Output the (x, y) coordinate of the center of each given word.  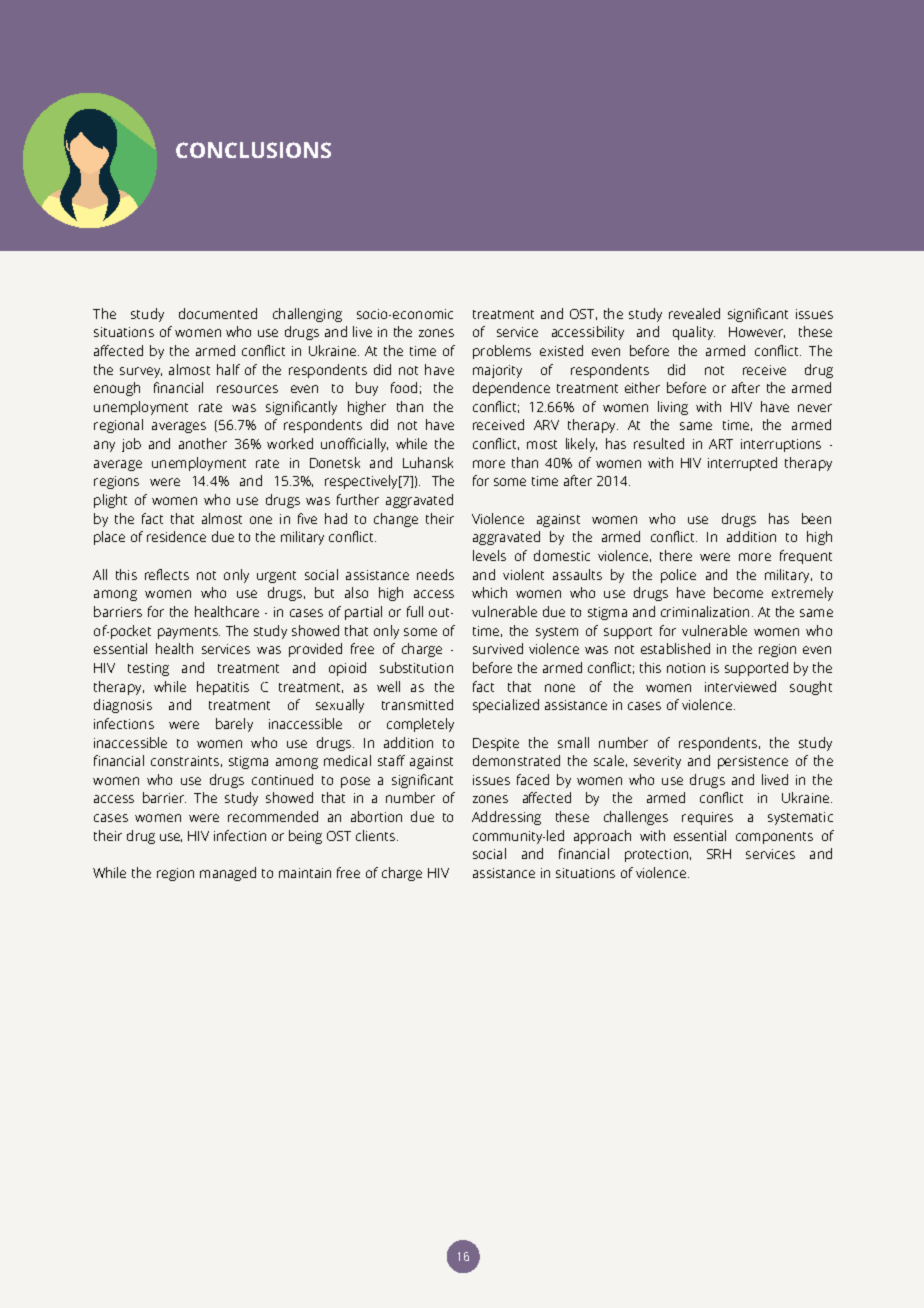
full (415, 611)
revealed (694, 313)
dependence (511, 389)
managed (228, 874)
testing (148, 669)
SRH (719, 854)
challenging (307, 315)
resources (247, 389)
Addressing (506, 818)
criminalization (705, 611)
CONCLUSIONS (253, 150)
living (673, 408)
